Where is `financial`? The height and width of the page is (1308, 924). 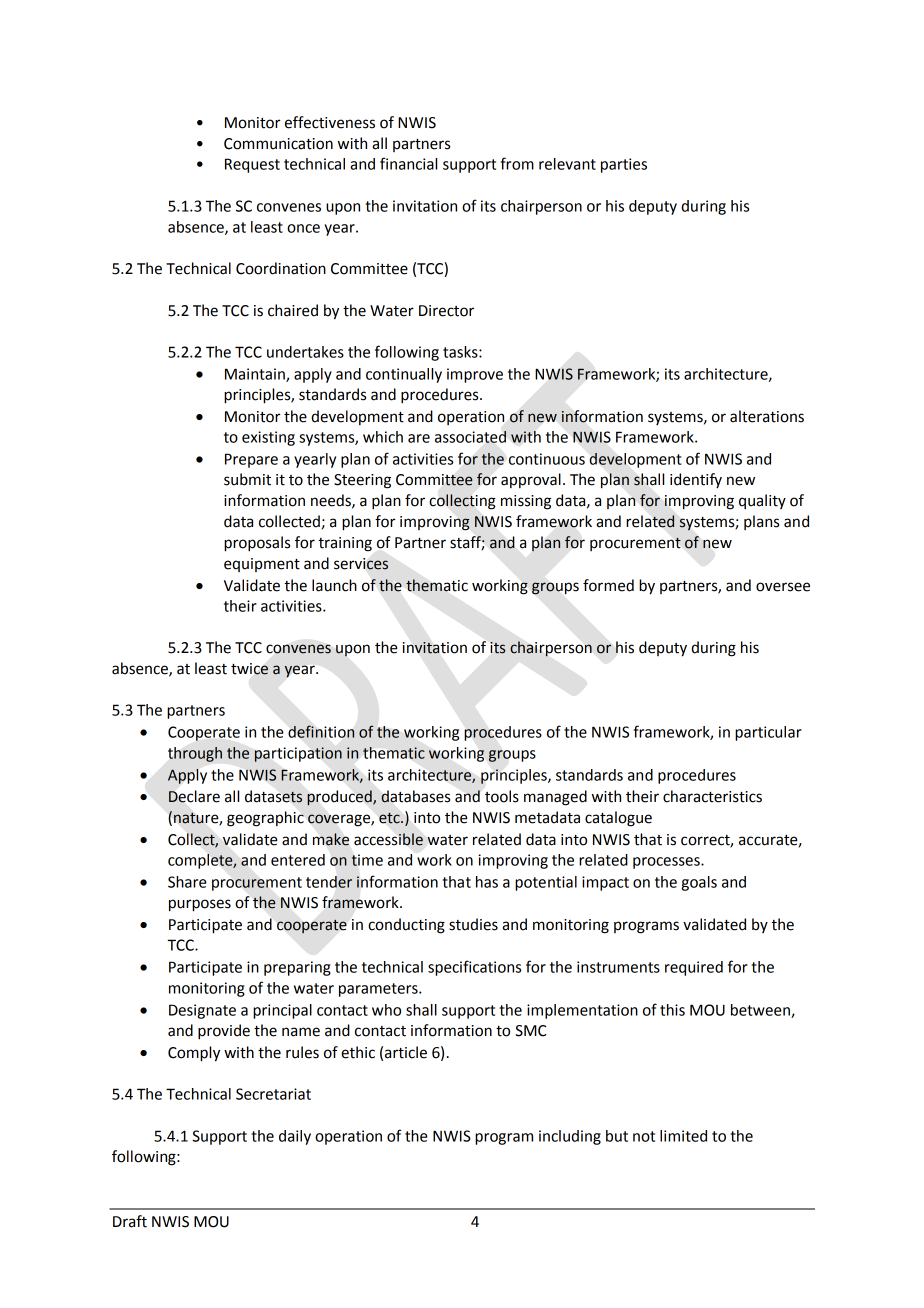 financial is located at coordinates (408, 163).
